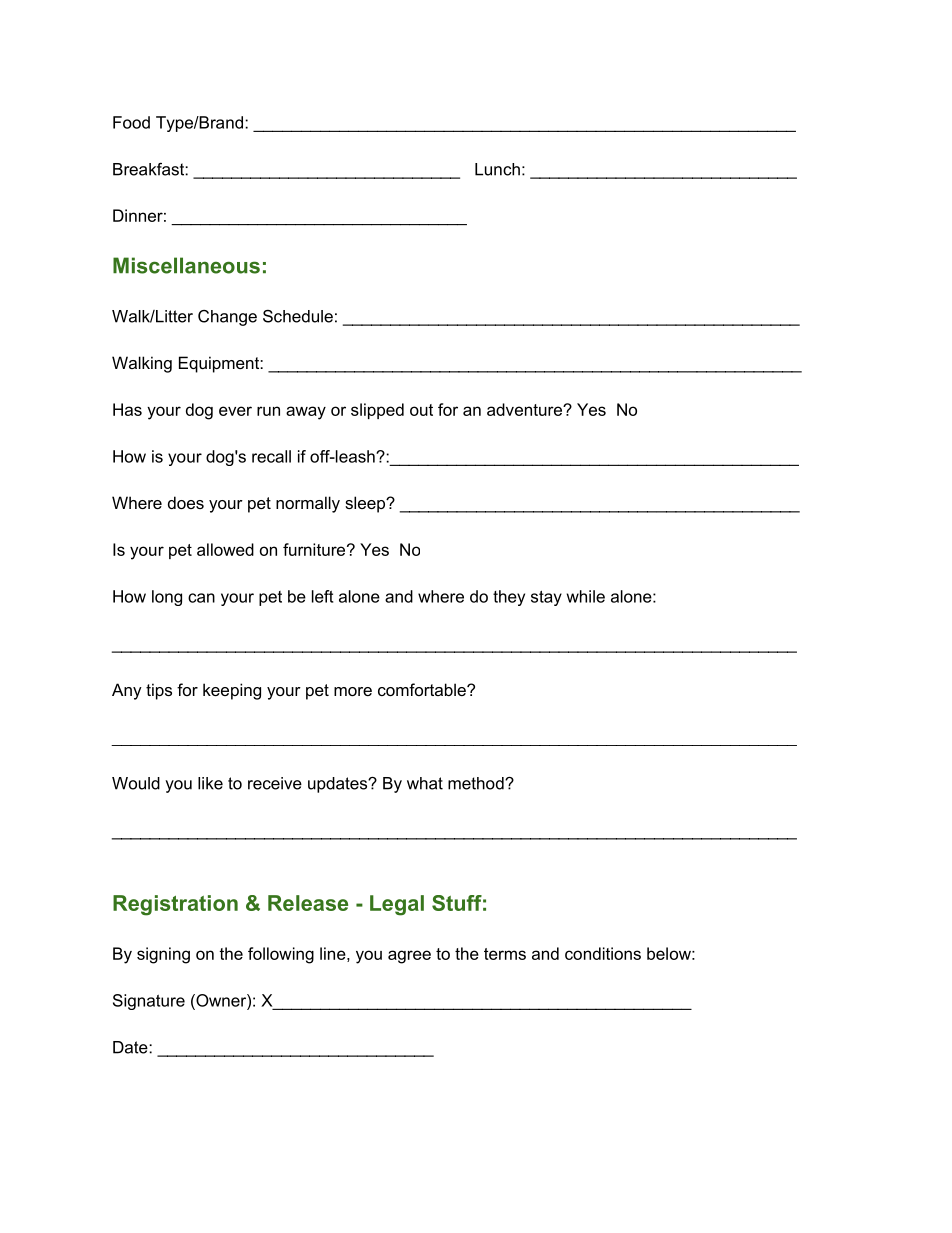 Image resolution: width=952 pixels, height=1233 pixels. What do you see at coordinates (421, 410) in the screenshot?
I see `out` at bounding box center [421, 410].
